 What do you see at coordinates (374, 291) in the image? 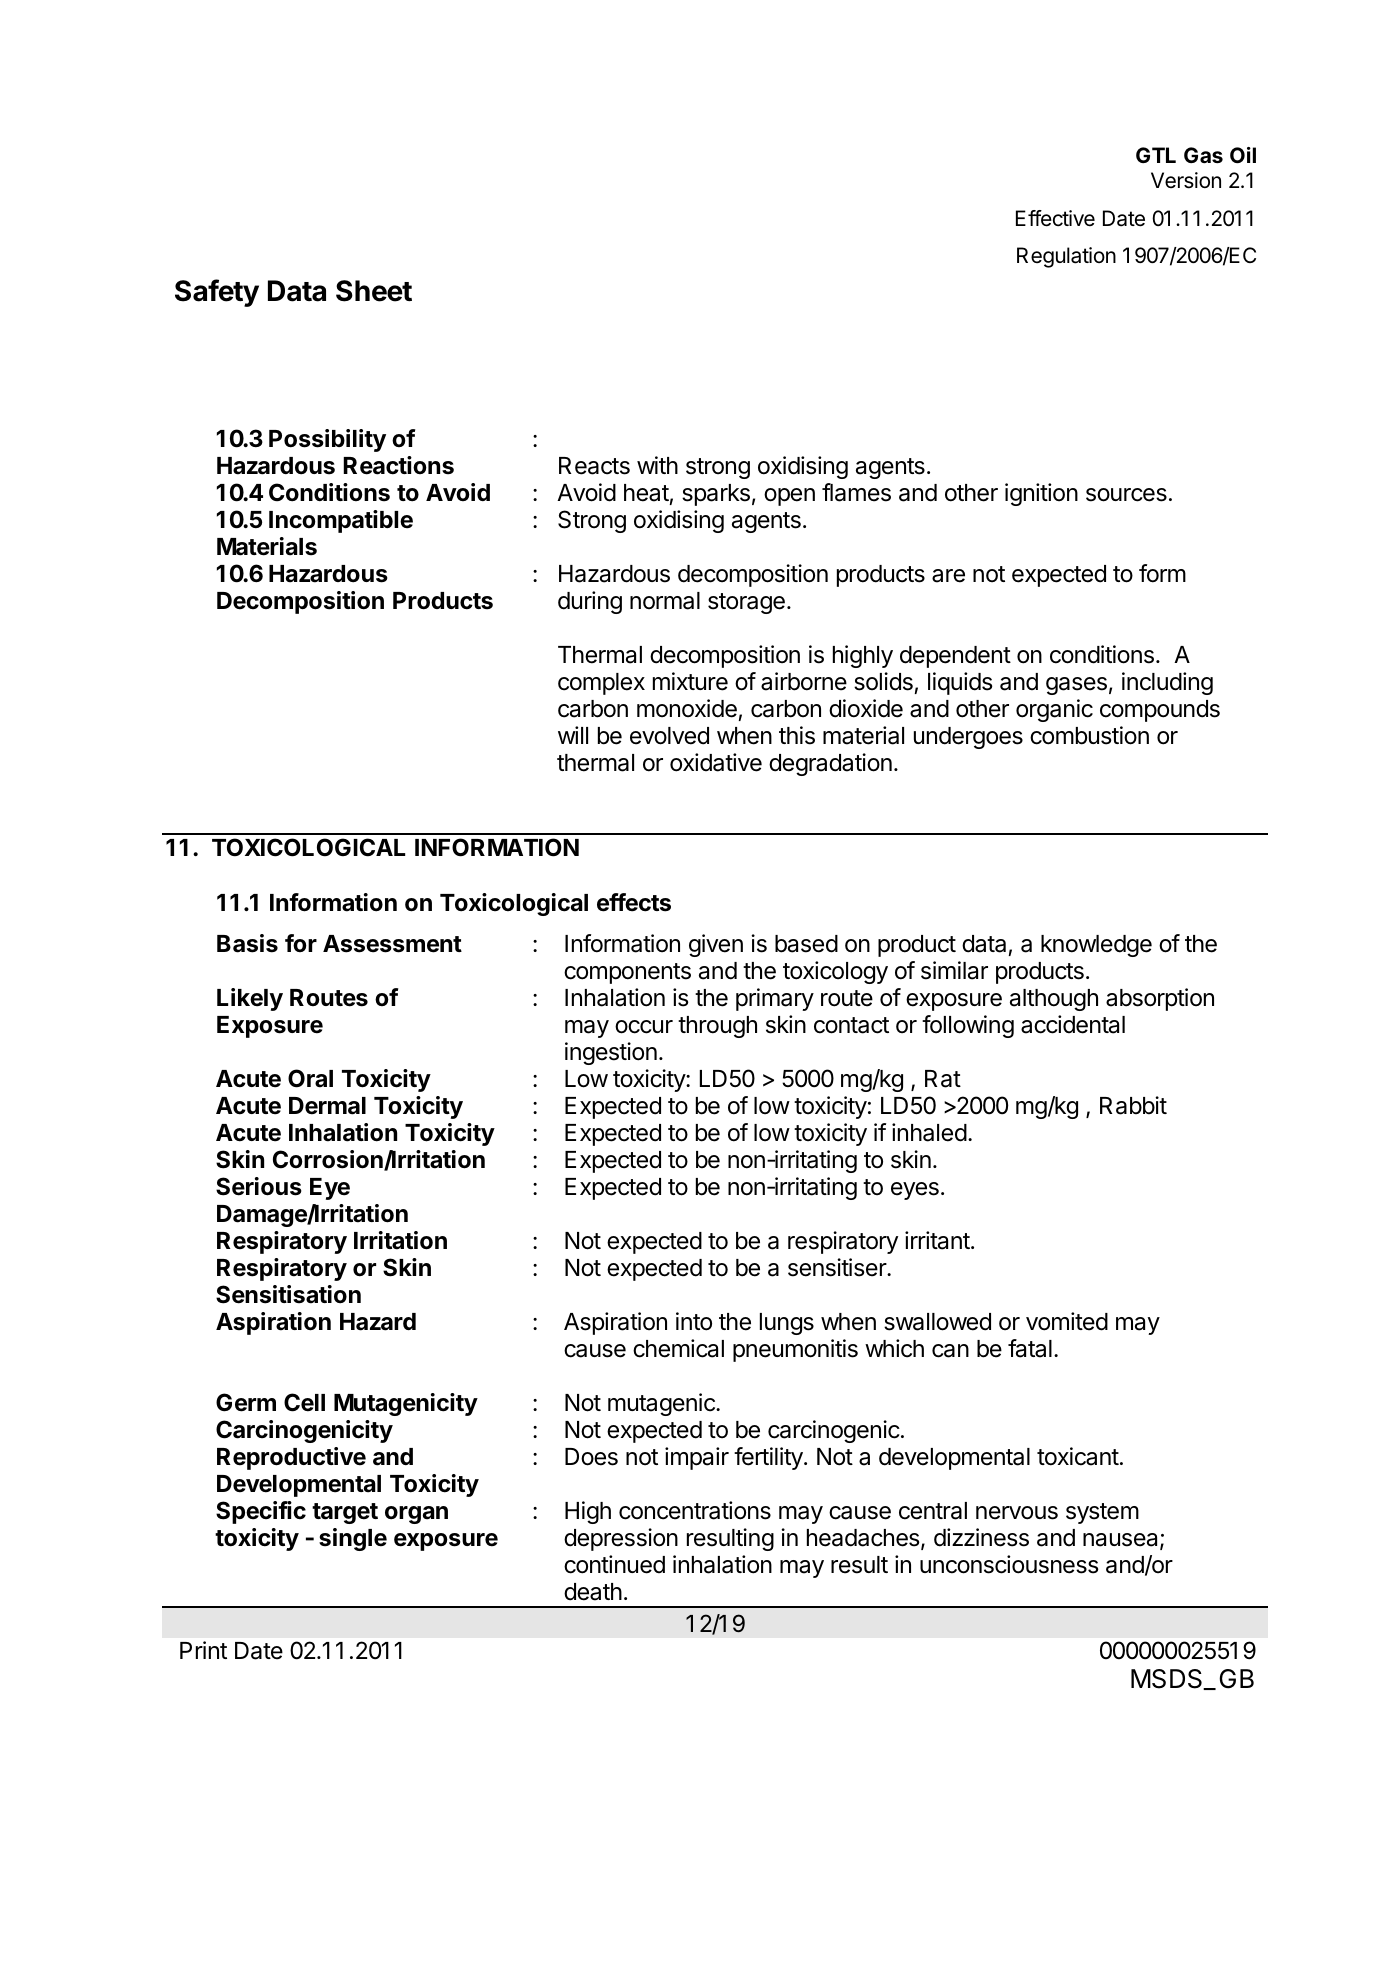
I see `Sheet` at bounding box center [374, 291].
